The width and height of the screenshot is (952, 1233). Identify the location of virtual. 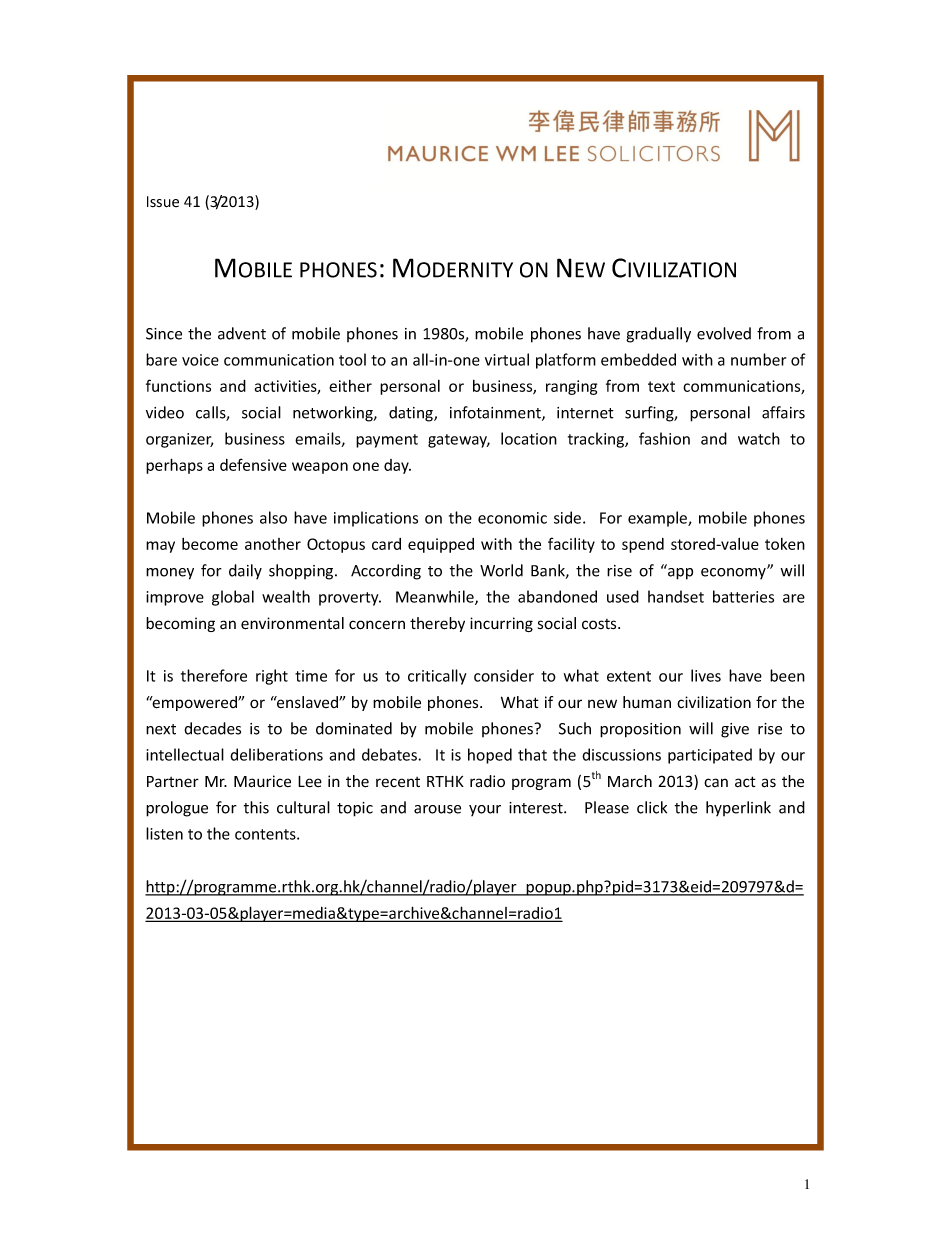
(507, 359).
